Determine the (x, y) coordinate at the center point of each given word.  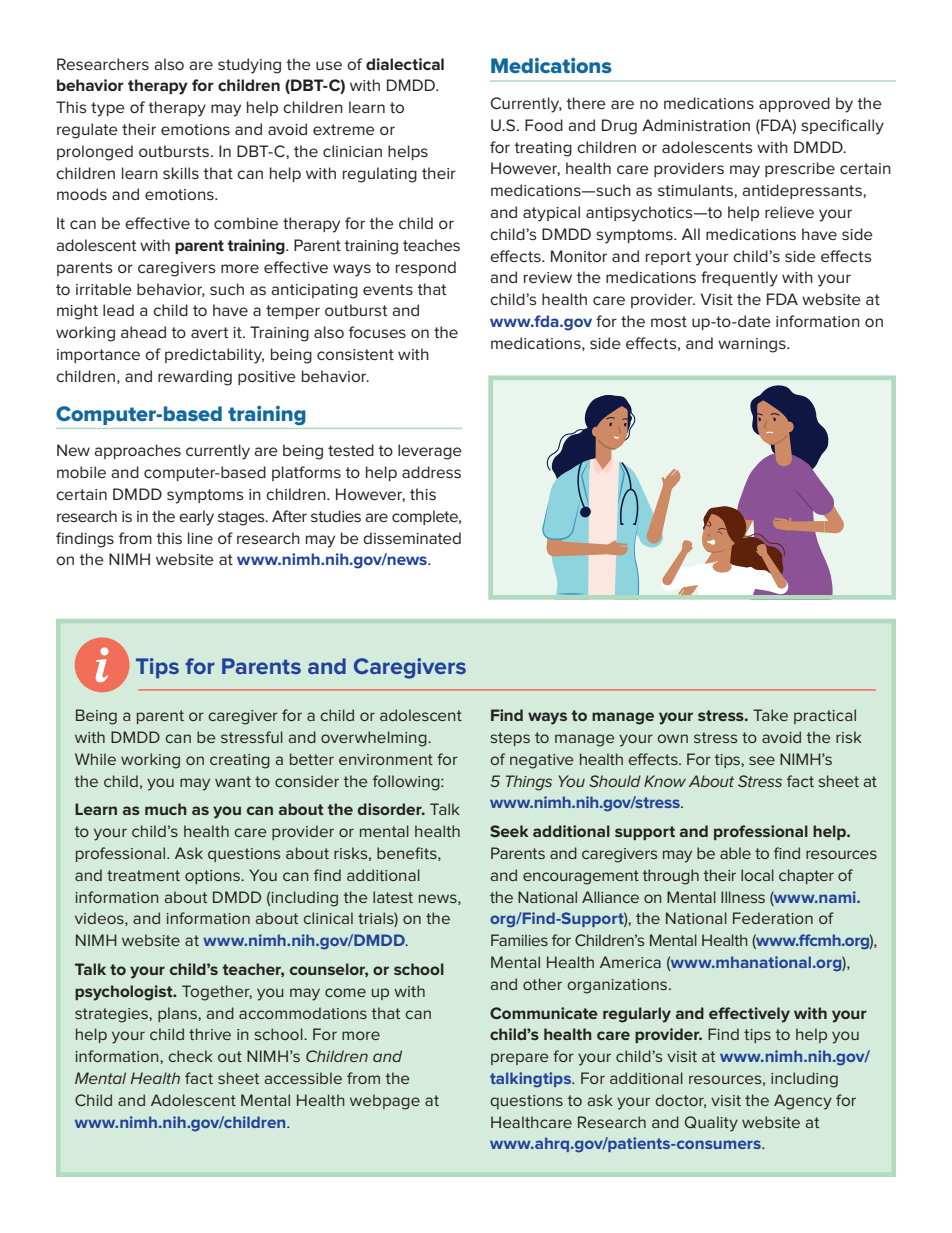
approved (794, 104)
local (757, 875)
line (200, 538)
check (191, 1056)
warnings (753, 345)
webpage (385, 1102)
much (166, 809)
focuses (377, 332)
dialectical (405, 64)
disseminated (412, 538)
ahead (143, 332)
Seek (509, 831)
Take (770, 715)
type (108, 109)
